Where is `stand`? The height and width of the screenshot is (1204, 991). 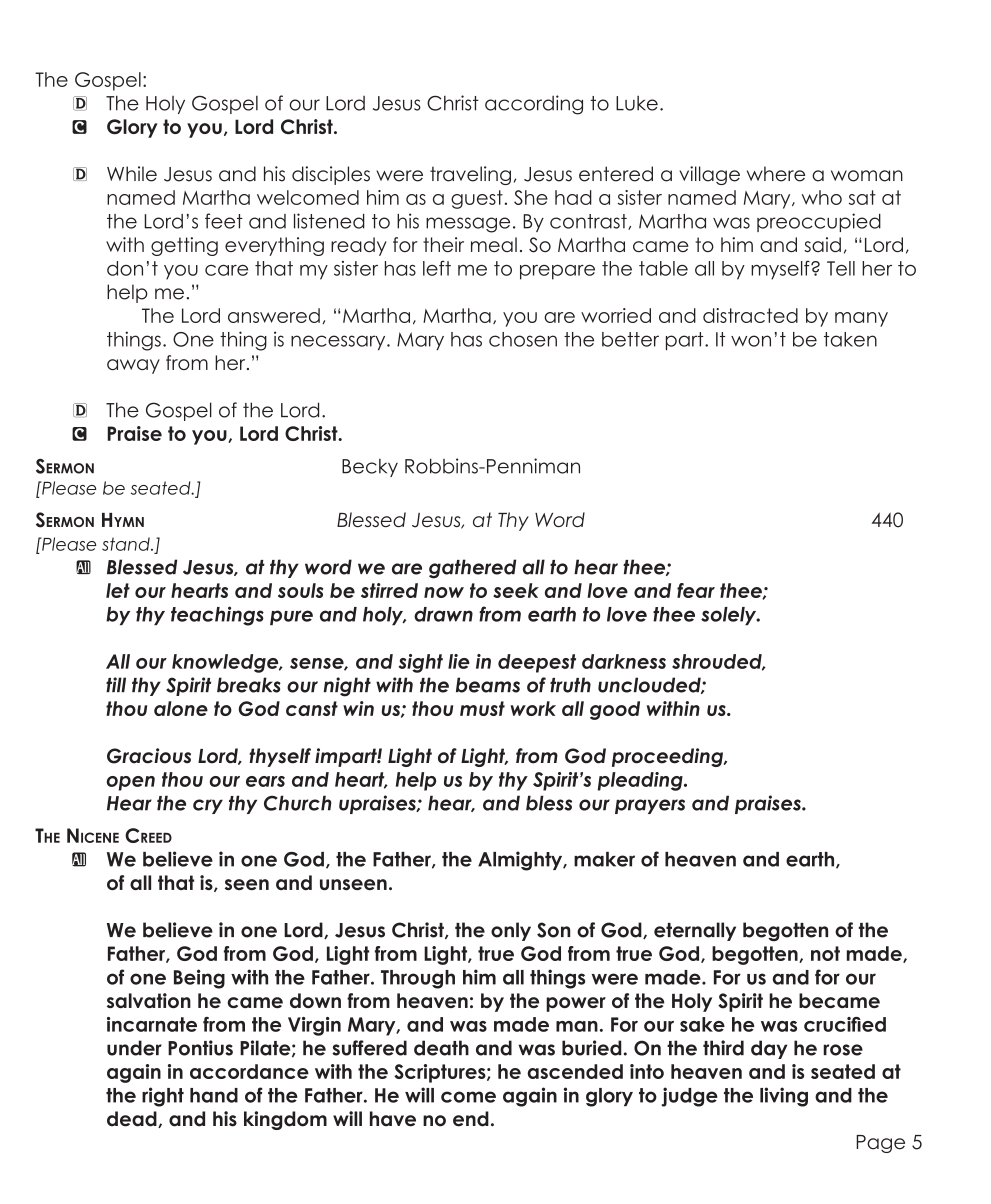
stand is located at coordinates (127, 544).
